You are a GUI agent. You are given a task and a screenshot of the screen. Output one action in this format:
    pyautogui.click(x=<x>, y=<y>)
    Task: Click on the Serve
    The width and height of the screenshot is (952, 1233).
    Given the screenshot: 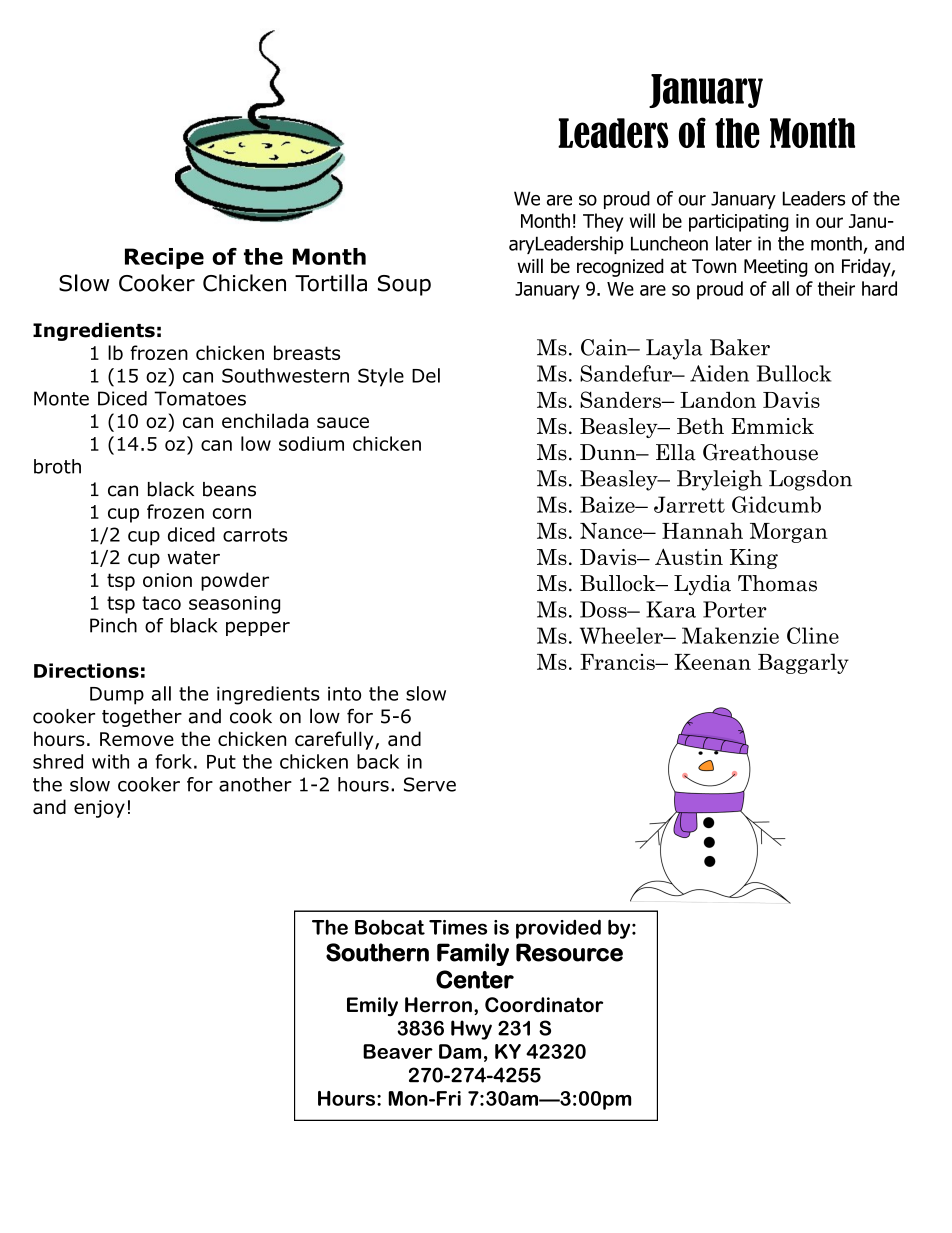 What is the action you would take?
    pyautogui.click(x=430, y=784)
